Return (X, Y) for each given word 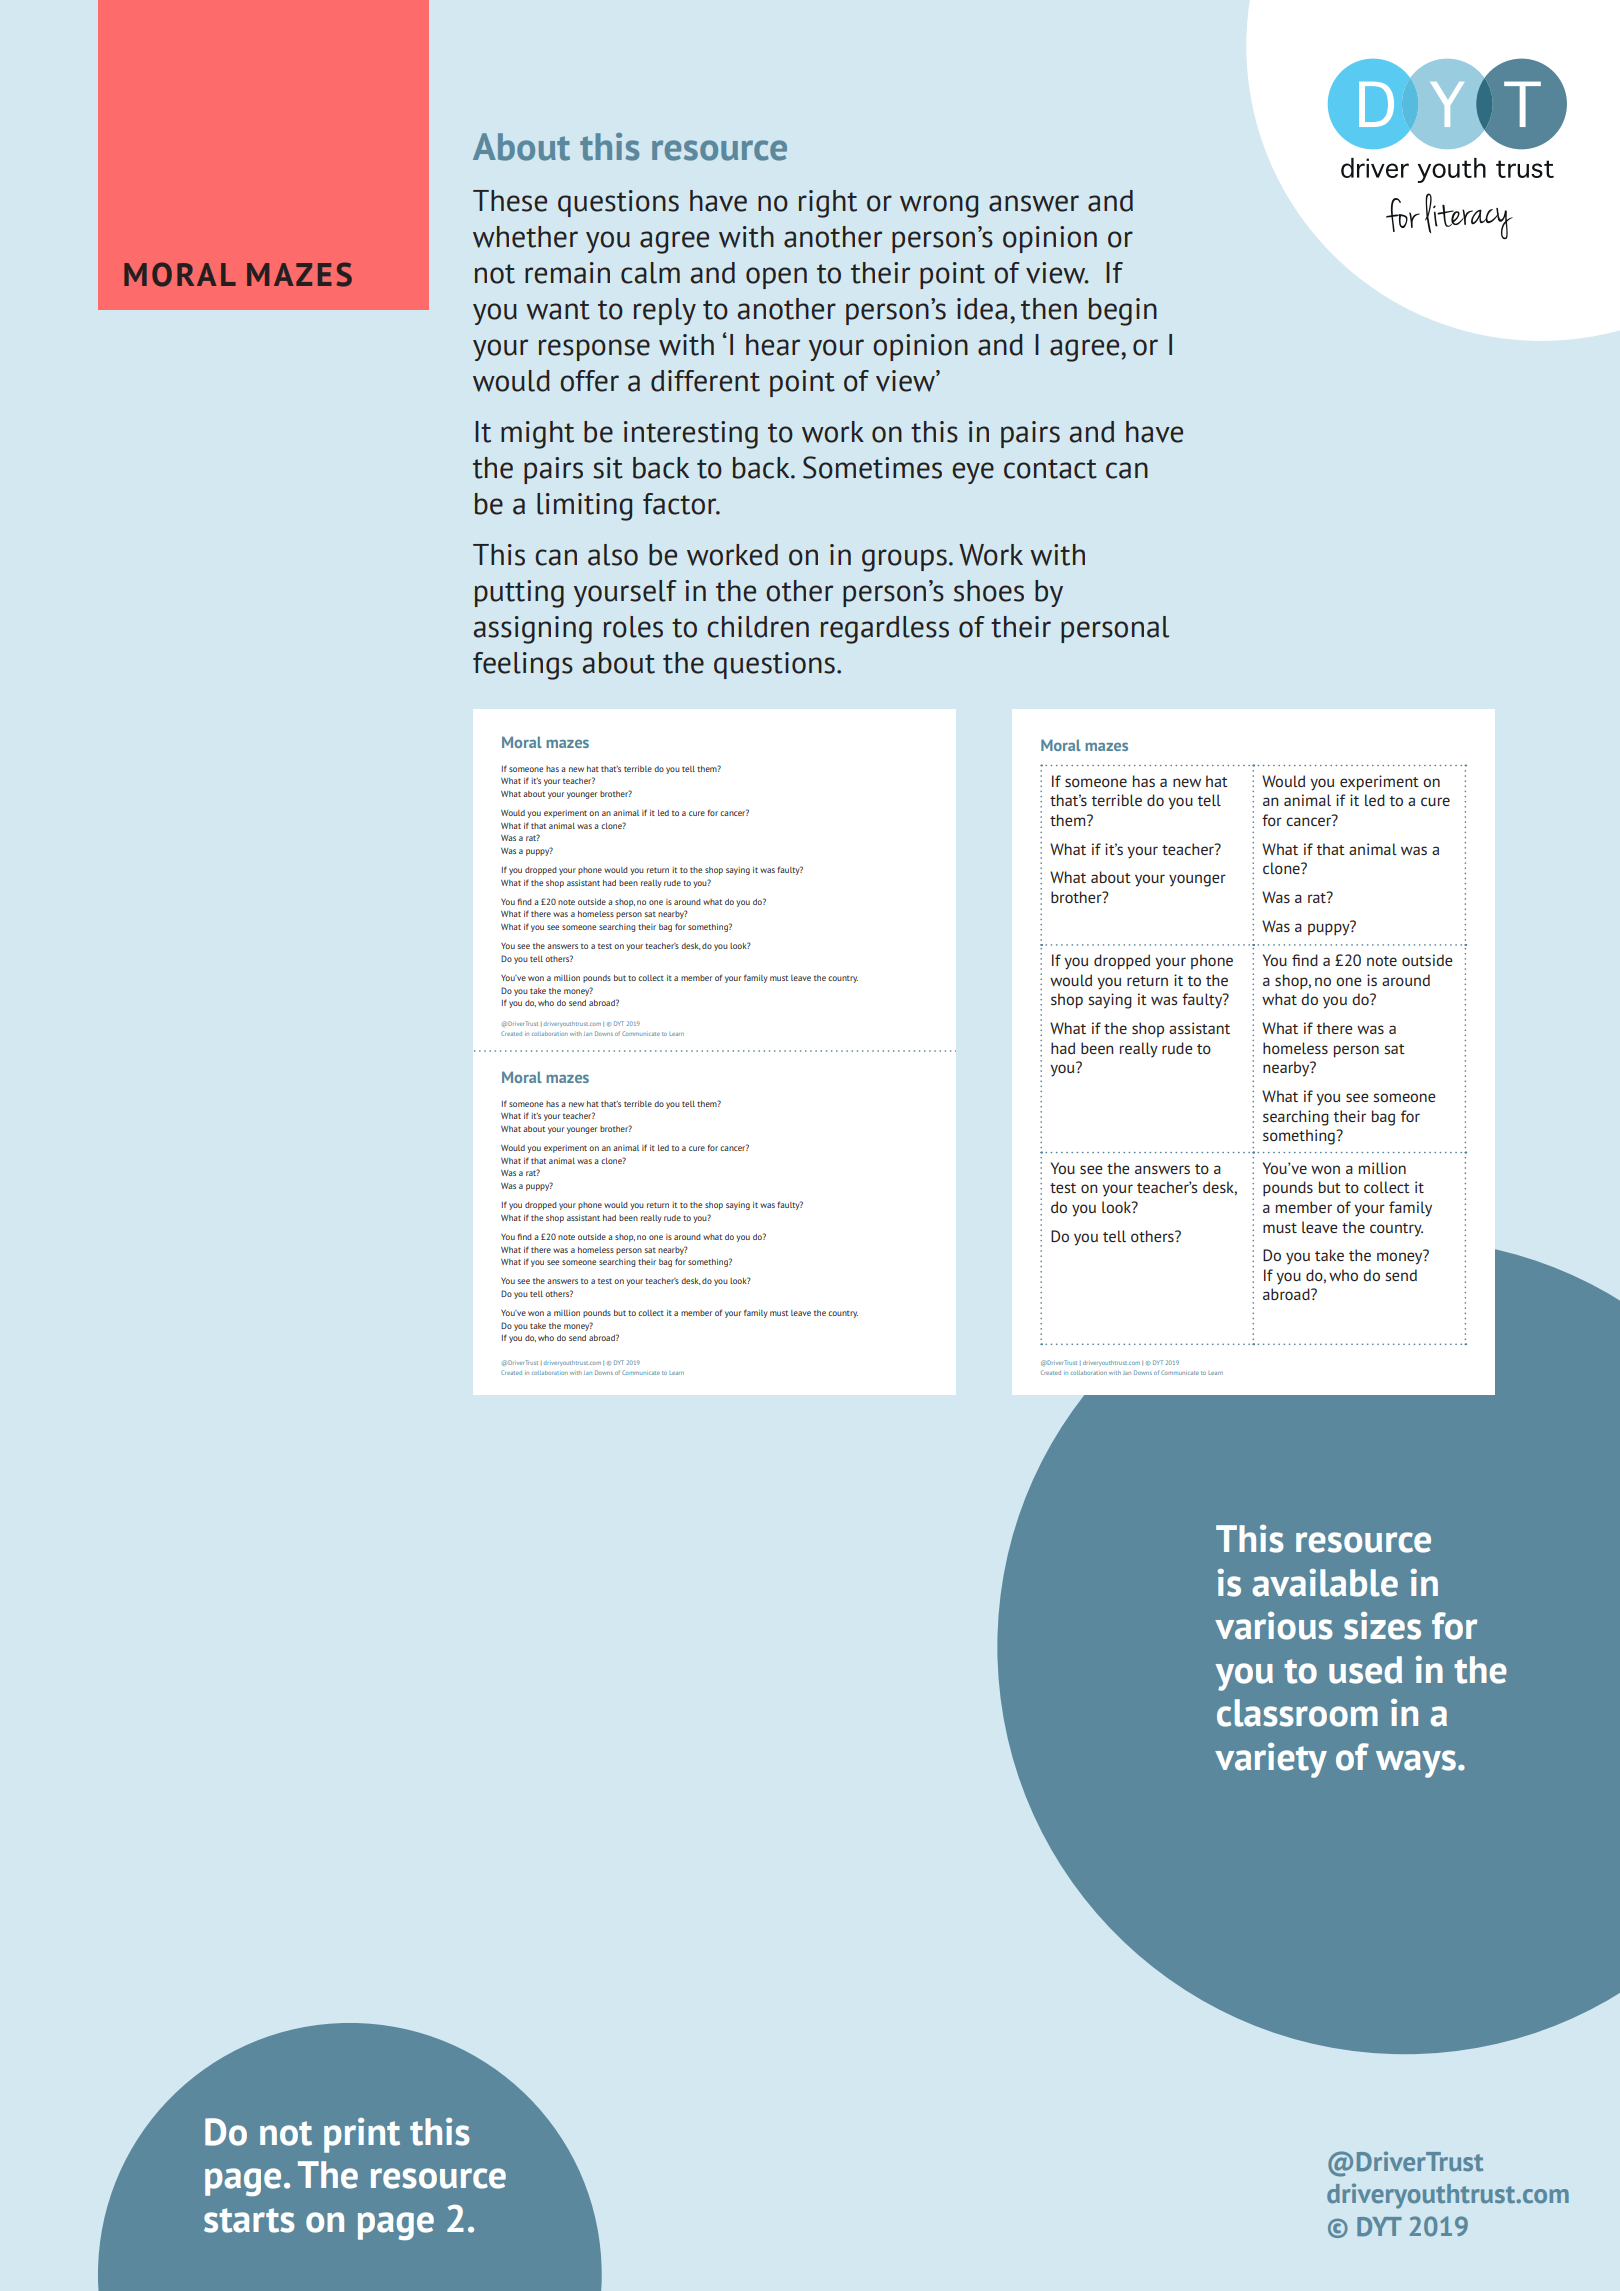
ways (1416, 1764)
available (1325, 1583)
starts (249, 2220)
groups (904, 560)
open (776, 278)
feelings (523, 666)
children (758, 627)
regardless (885, 630)
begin (1123, 312)
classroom (1297, 1713)
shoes (989, 591)
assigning (532, 630)
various (1274, 1626)
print (362, 2135)
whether (525, 237)
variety (1271, 1760)
